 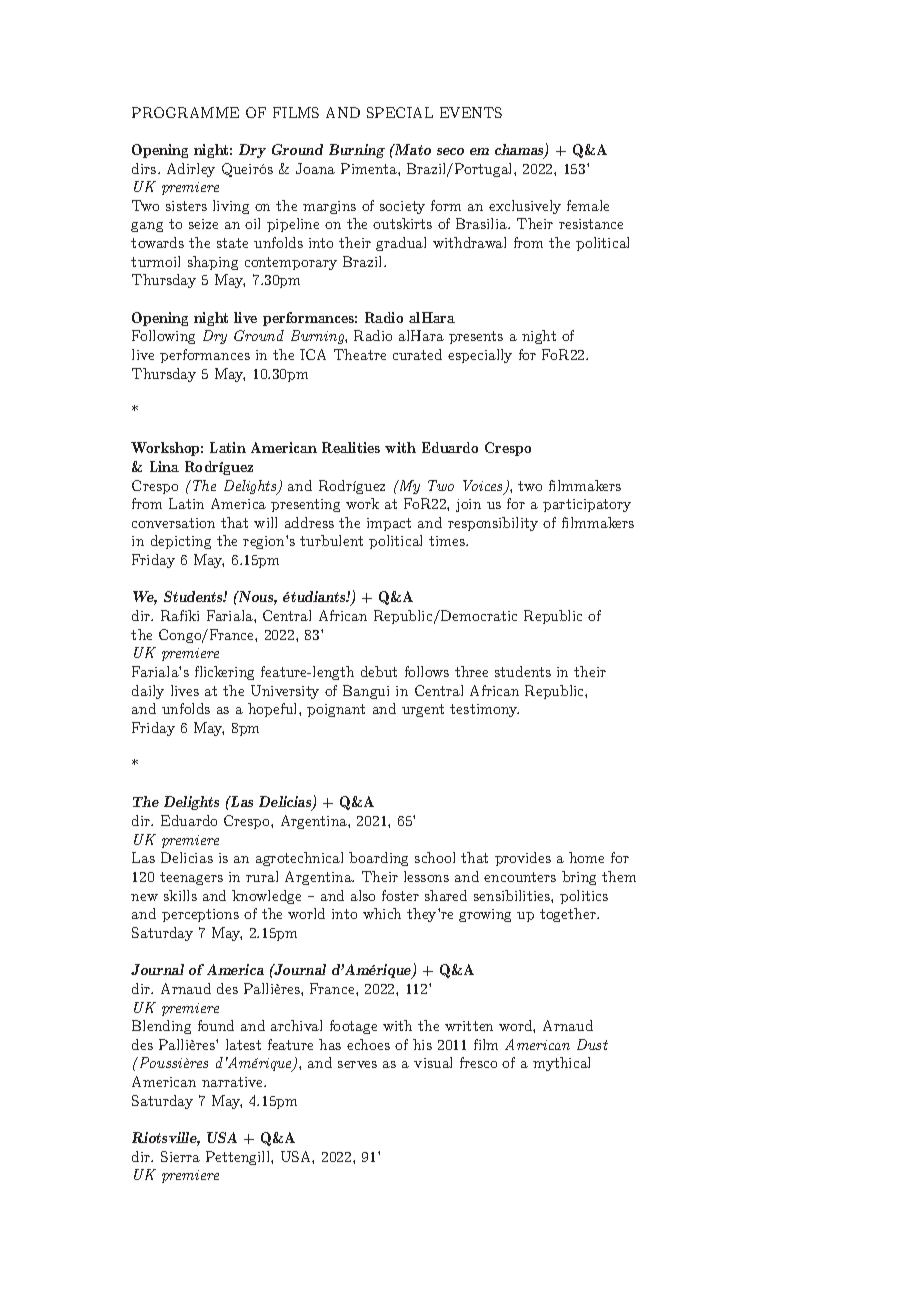 What do you see at coordinates (588, 205) in the image?
I see `female` at bounding box center [588, 205].
